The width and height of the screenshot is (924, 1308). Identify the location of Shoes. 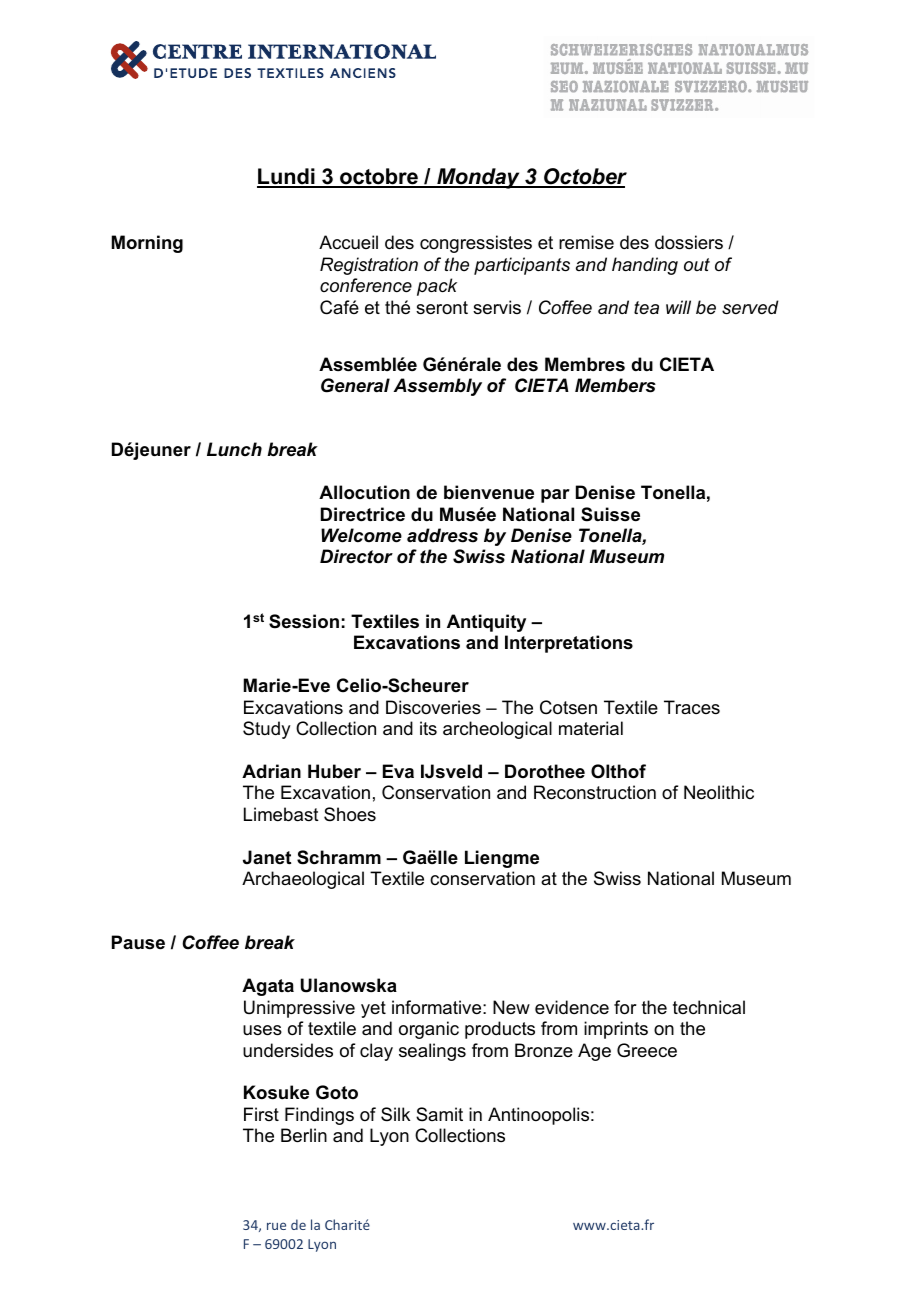
(350, 814).
